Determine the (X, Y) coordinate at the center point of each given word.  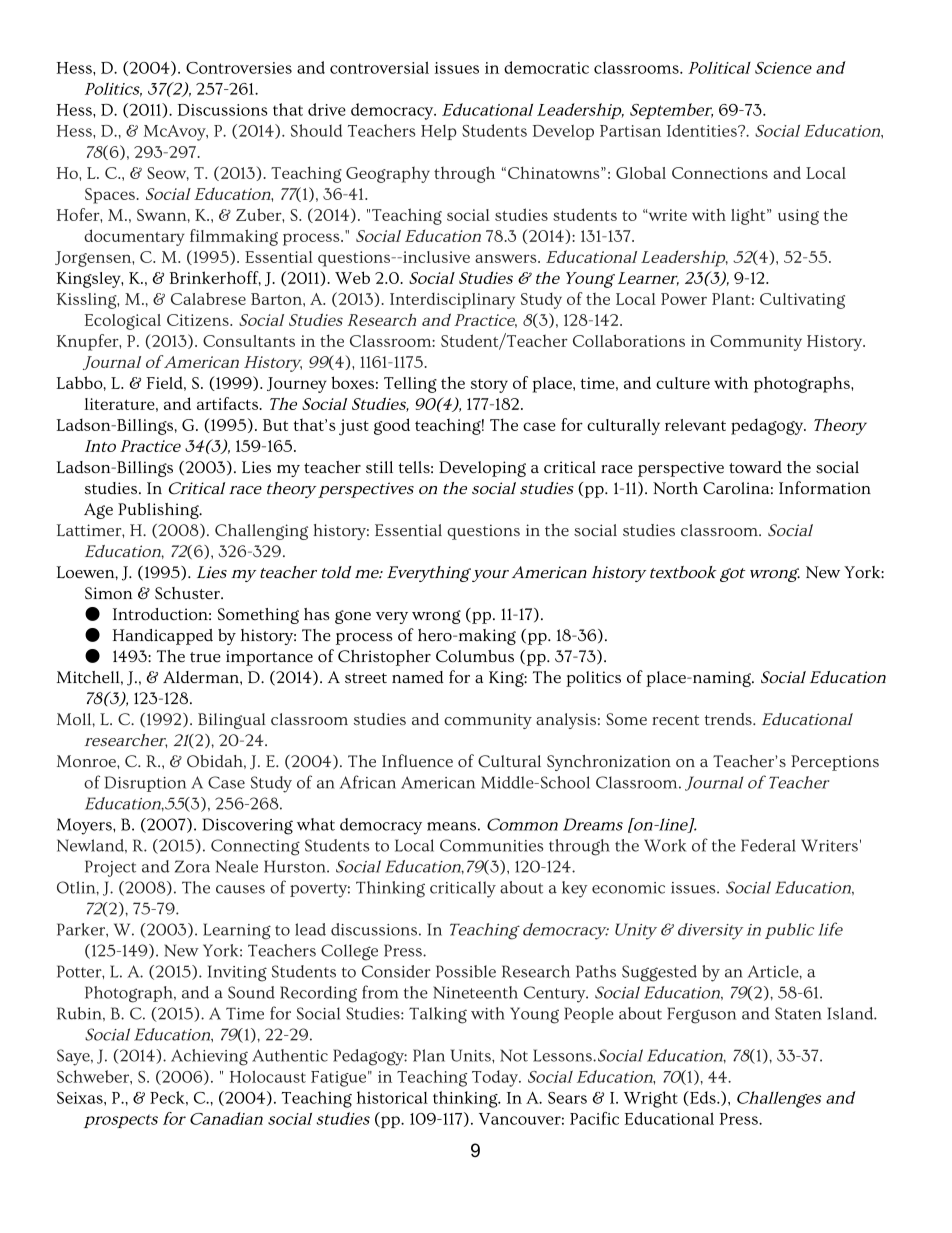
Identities (703, 130)
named (418, 677)
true (205, 657)
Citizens (199, 320)
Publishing (159, 511)
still (379, 467)
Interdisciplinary (452, 301)
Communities (491, 845)
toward (755, 467)
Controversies (239, 68)
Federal (768, 845)
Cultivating (802, 301)
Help (439, 132)
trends (729, 719)
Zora (192, 866)
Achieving (209, 1057)
